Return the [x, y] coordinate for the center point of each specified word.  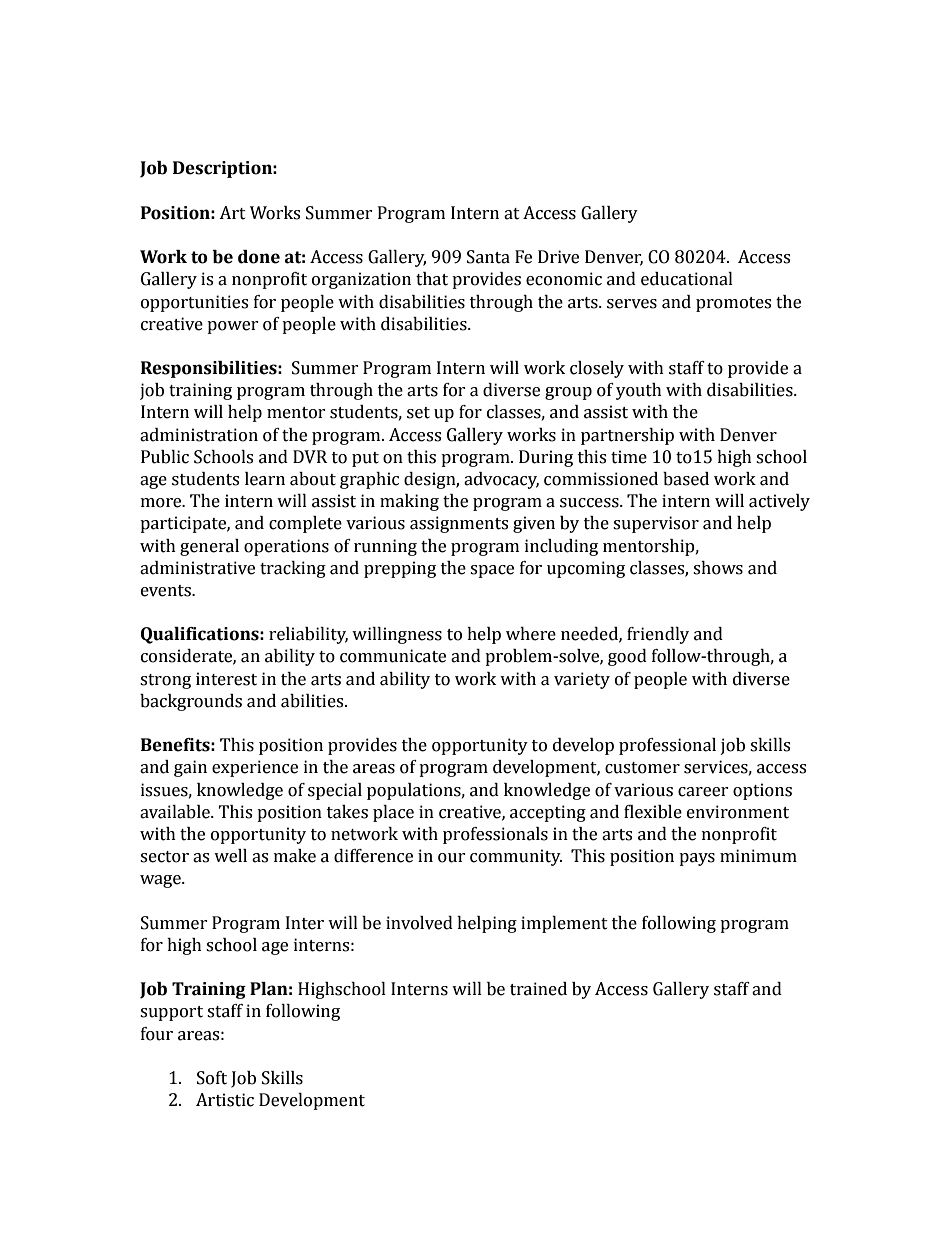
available [176, 812]
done [259, 257]
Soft [212, 1078]
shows [718, 568]
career [703, 792]
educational [687, 279]
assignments [459, 524]
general [209, 547]
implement [564, 924]
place [393, 813]
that [432, 279]
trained [538, 989]
